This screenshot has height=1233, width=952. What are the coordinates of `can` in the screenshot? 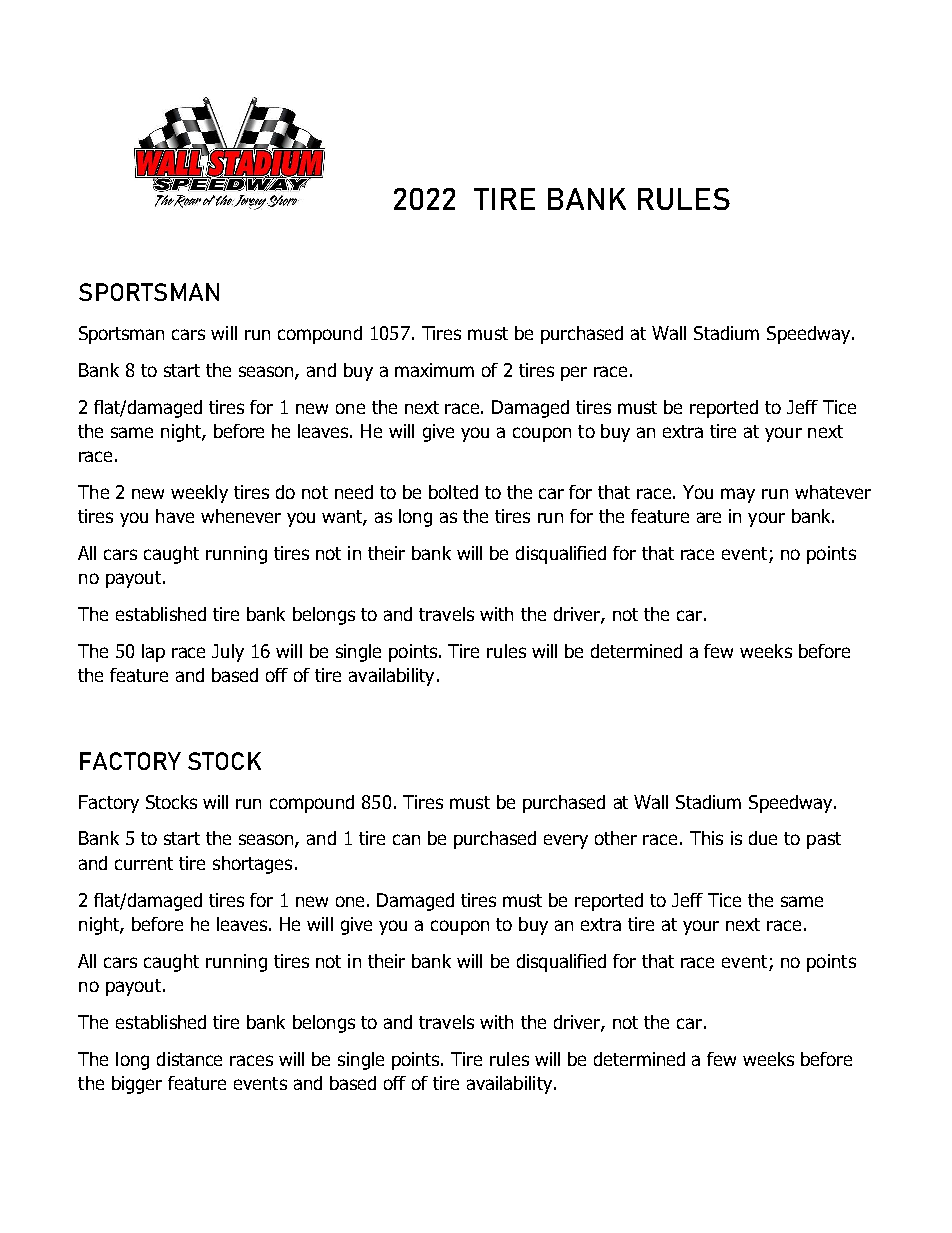 It's located at (406, 839).
